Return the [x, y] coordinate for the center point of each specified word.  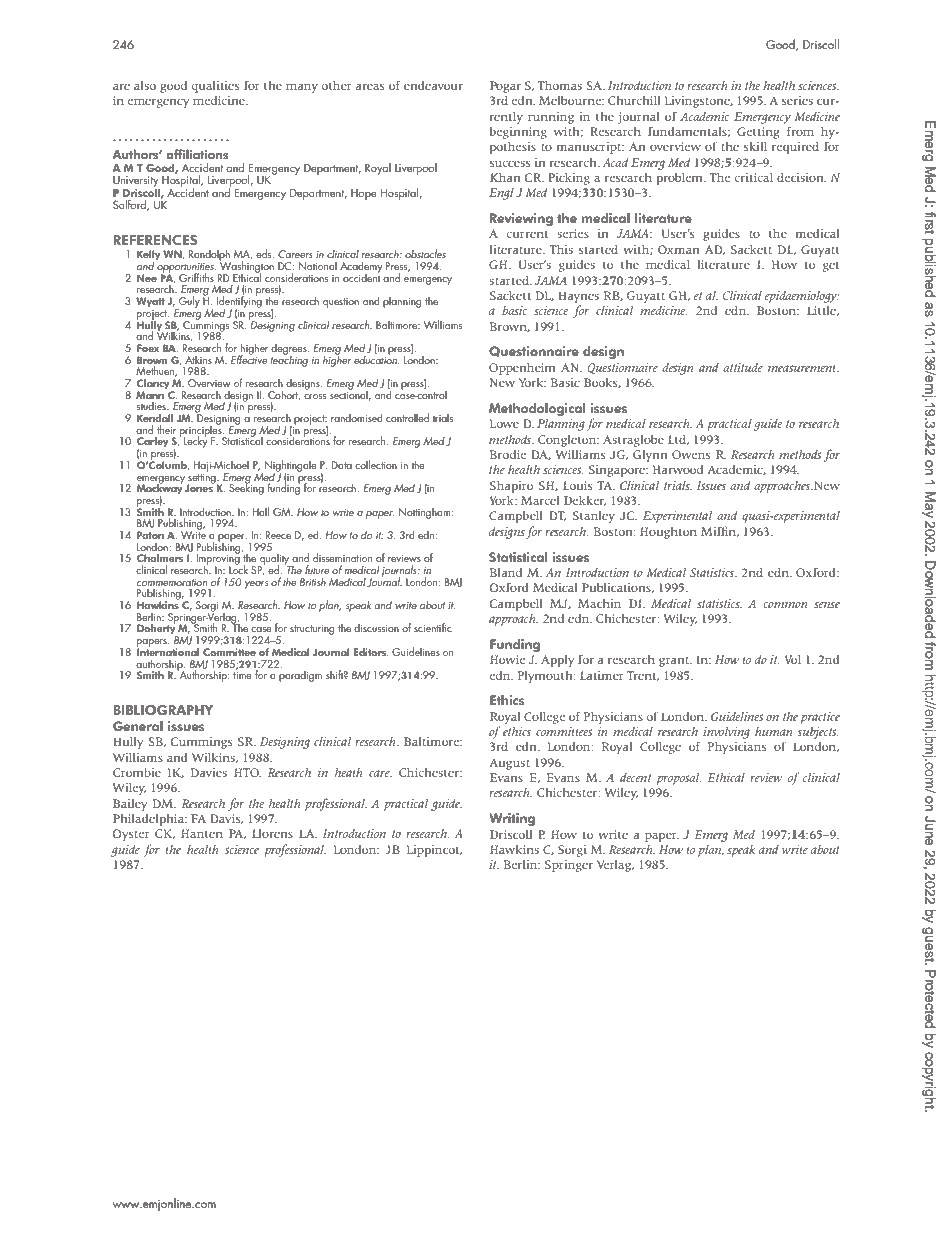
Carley [153, 443]
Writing [512, 819]
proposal [679, 778]
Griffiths [196, 277]
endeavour [433, 85]
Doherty [157, 629]
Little [822, 311]
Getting [758, 133]
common [785, 604]
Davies [209, 772]
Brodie [508, 454]
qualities [215, 87]
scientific [433, 627]
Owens [691, 454]
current [527, 234]
